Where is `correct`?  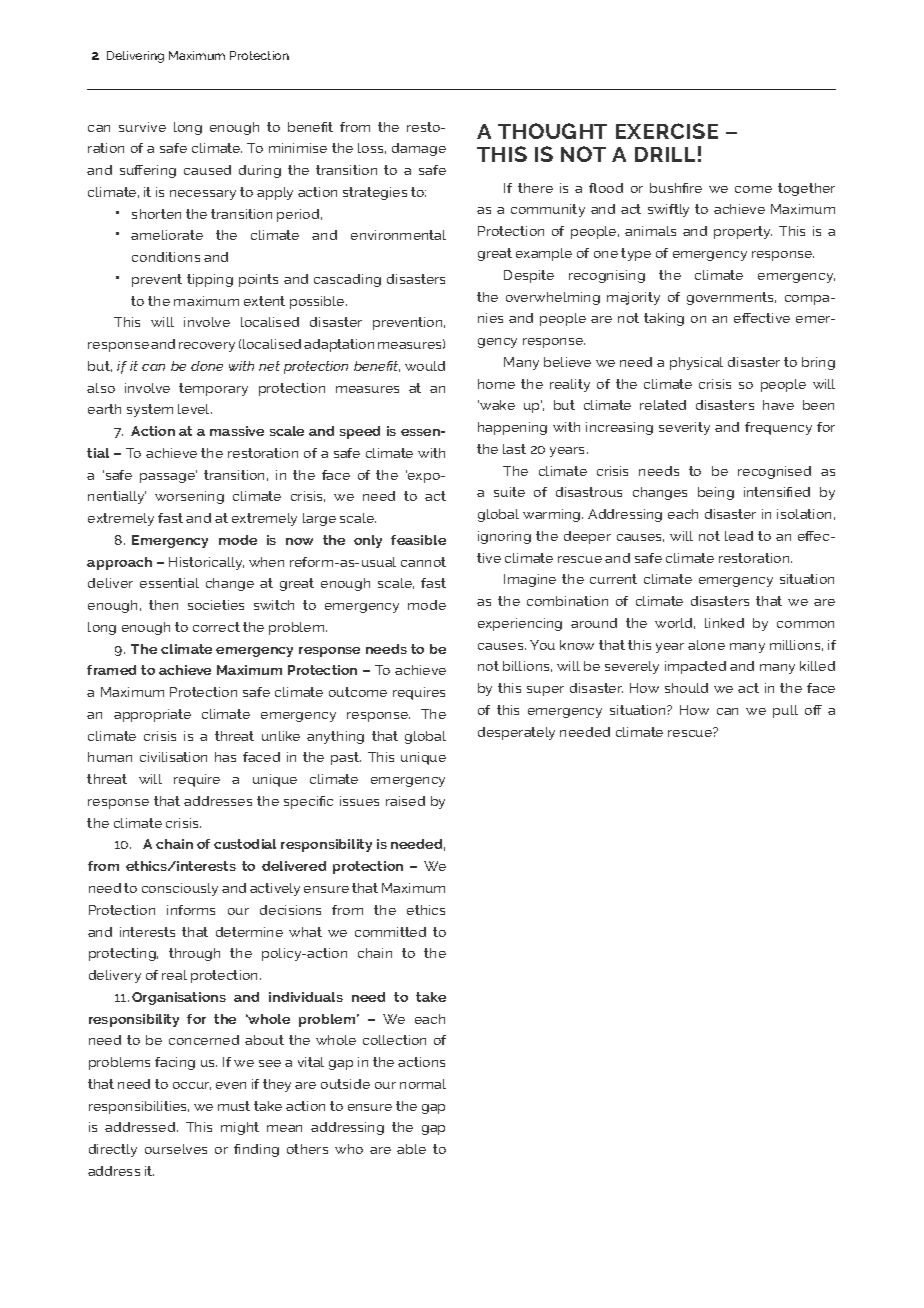
correct is located at coordinates (216, 627).
